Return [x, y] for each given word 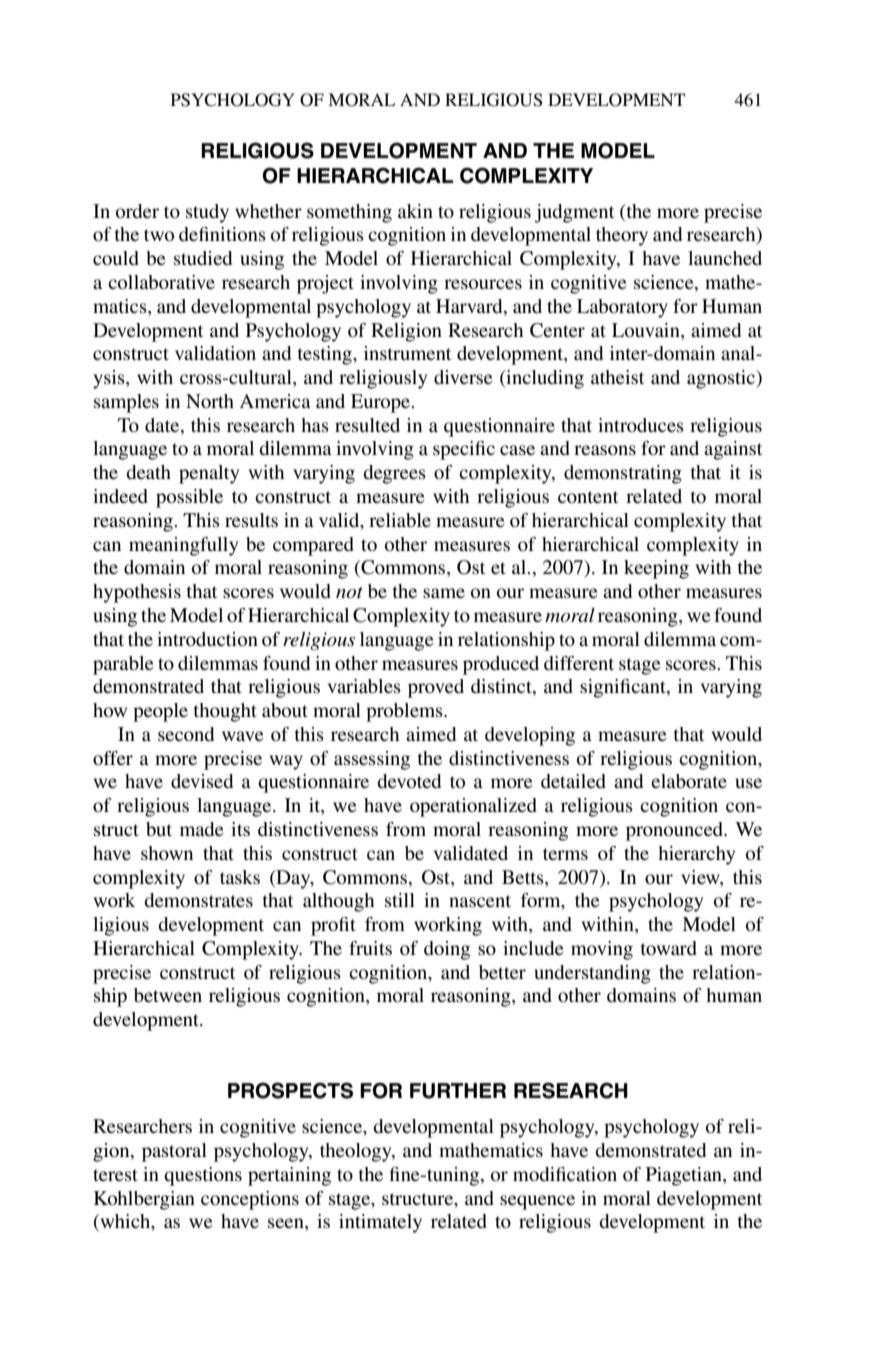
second [186, 734]
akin [415, 211]
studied [203, 258]
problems [405, 712]
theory [622, 236]
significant [624, 688]
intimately [380, 1223]
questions [203, 1176]
